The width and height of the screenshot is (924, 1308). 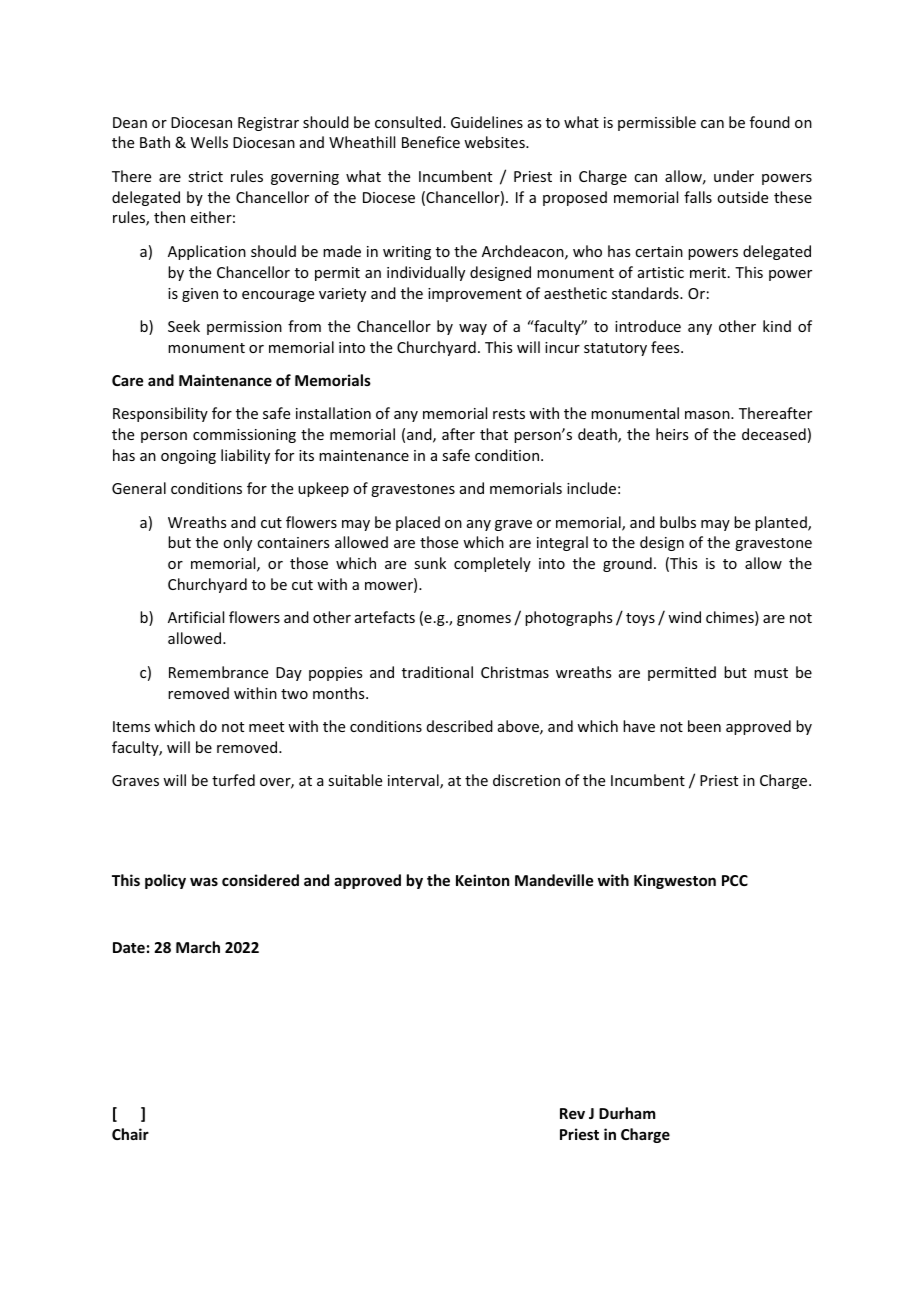 What do you see at coordinates (484, 620) in the screenshot?
I see `gnomes` at bounding box center [484, 620].
